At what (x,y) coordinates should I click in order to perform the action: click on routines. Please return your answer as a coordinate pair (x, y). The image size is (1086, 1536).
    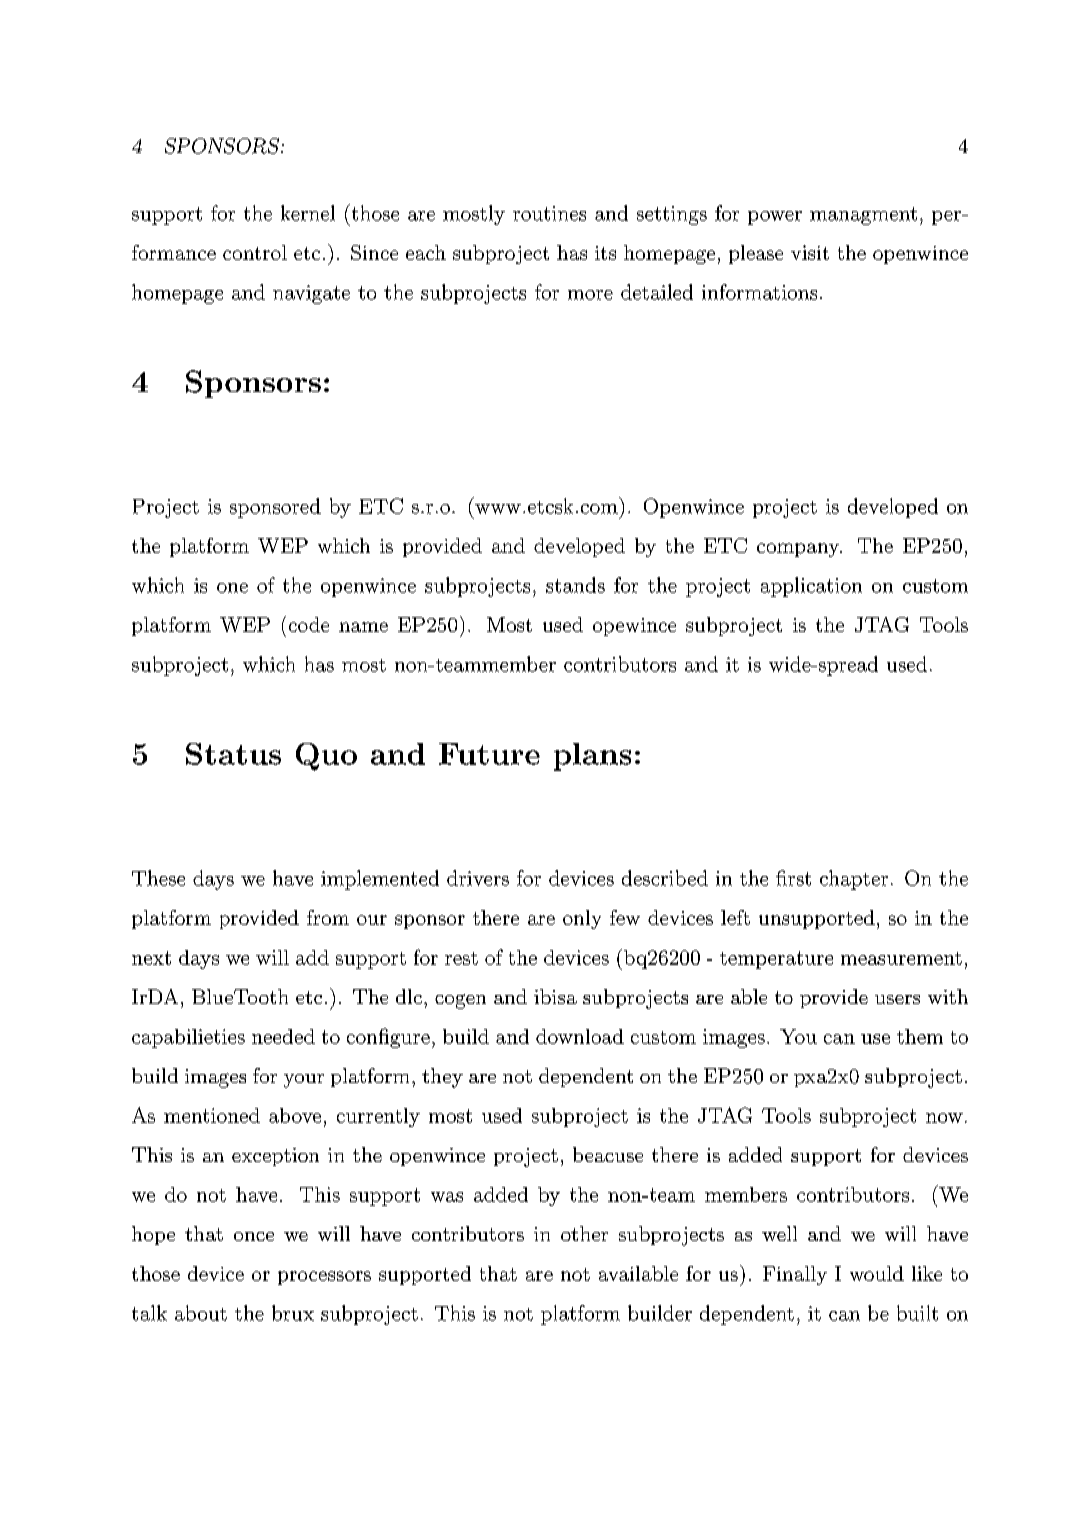
    Looking at the image, I should click on (549, 213).
